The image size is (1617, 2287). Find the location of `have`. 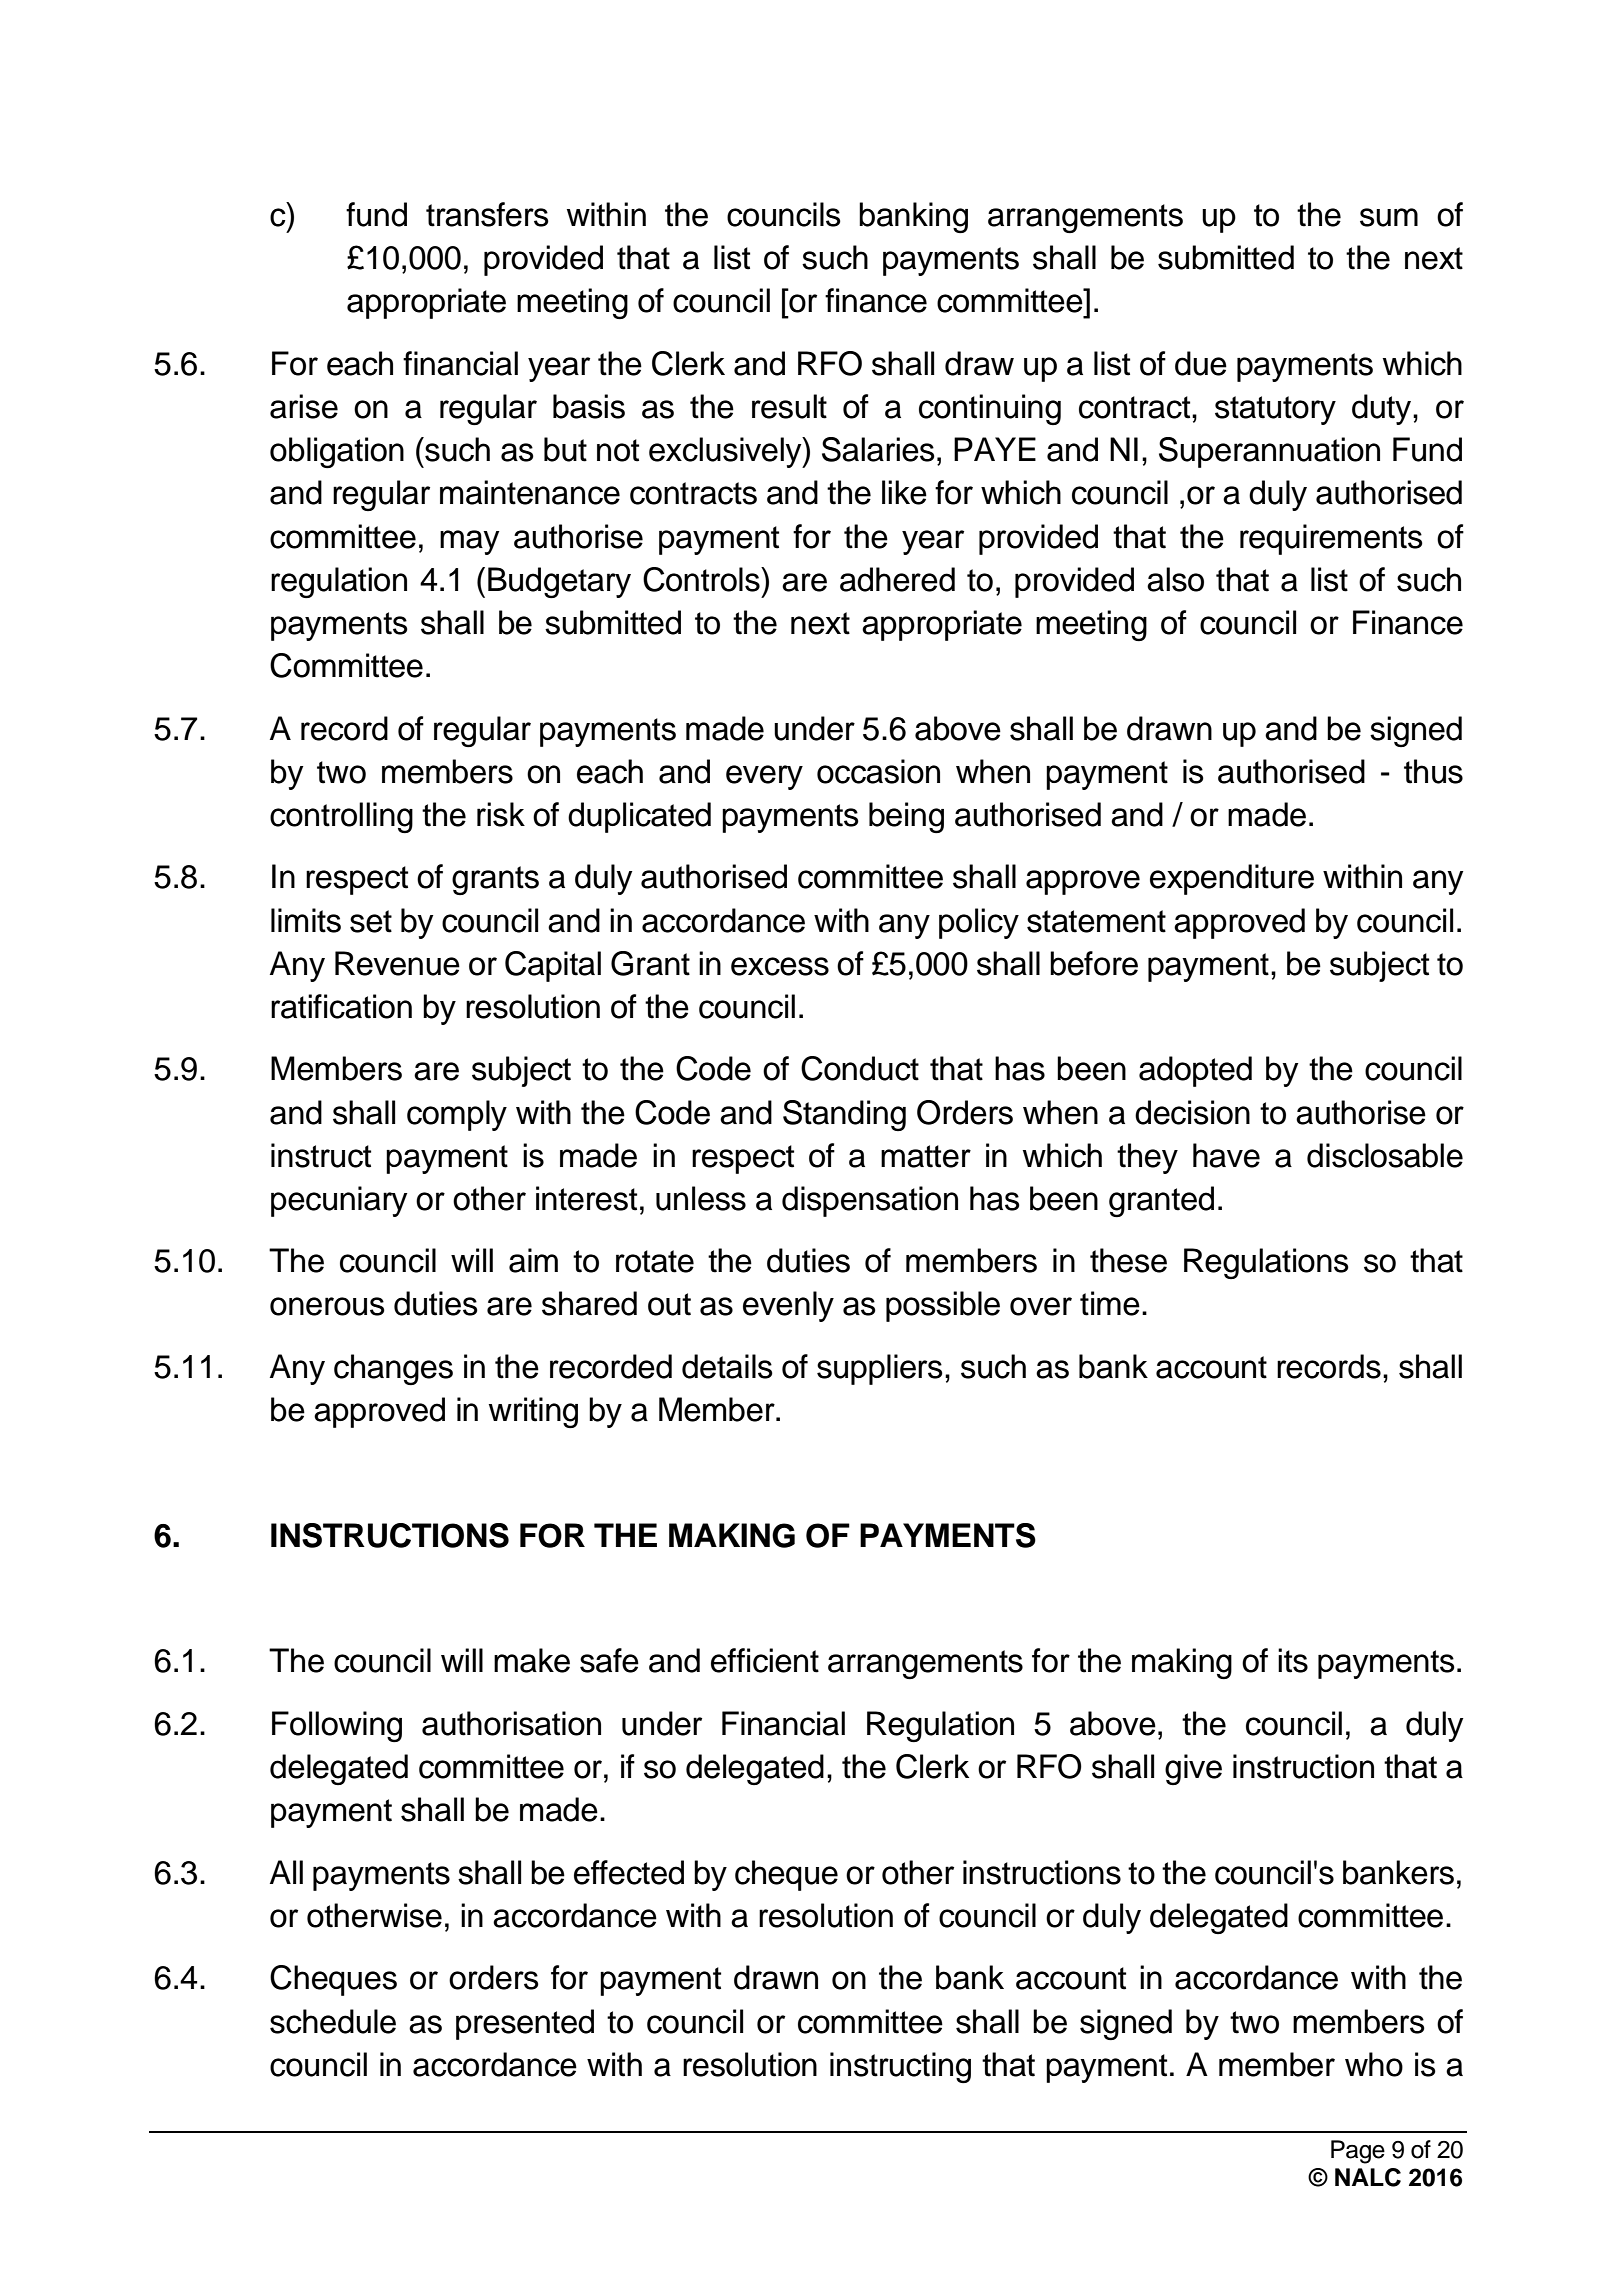

have is located at coordinates (1226, 1155).
